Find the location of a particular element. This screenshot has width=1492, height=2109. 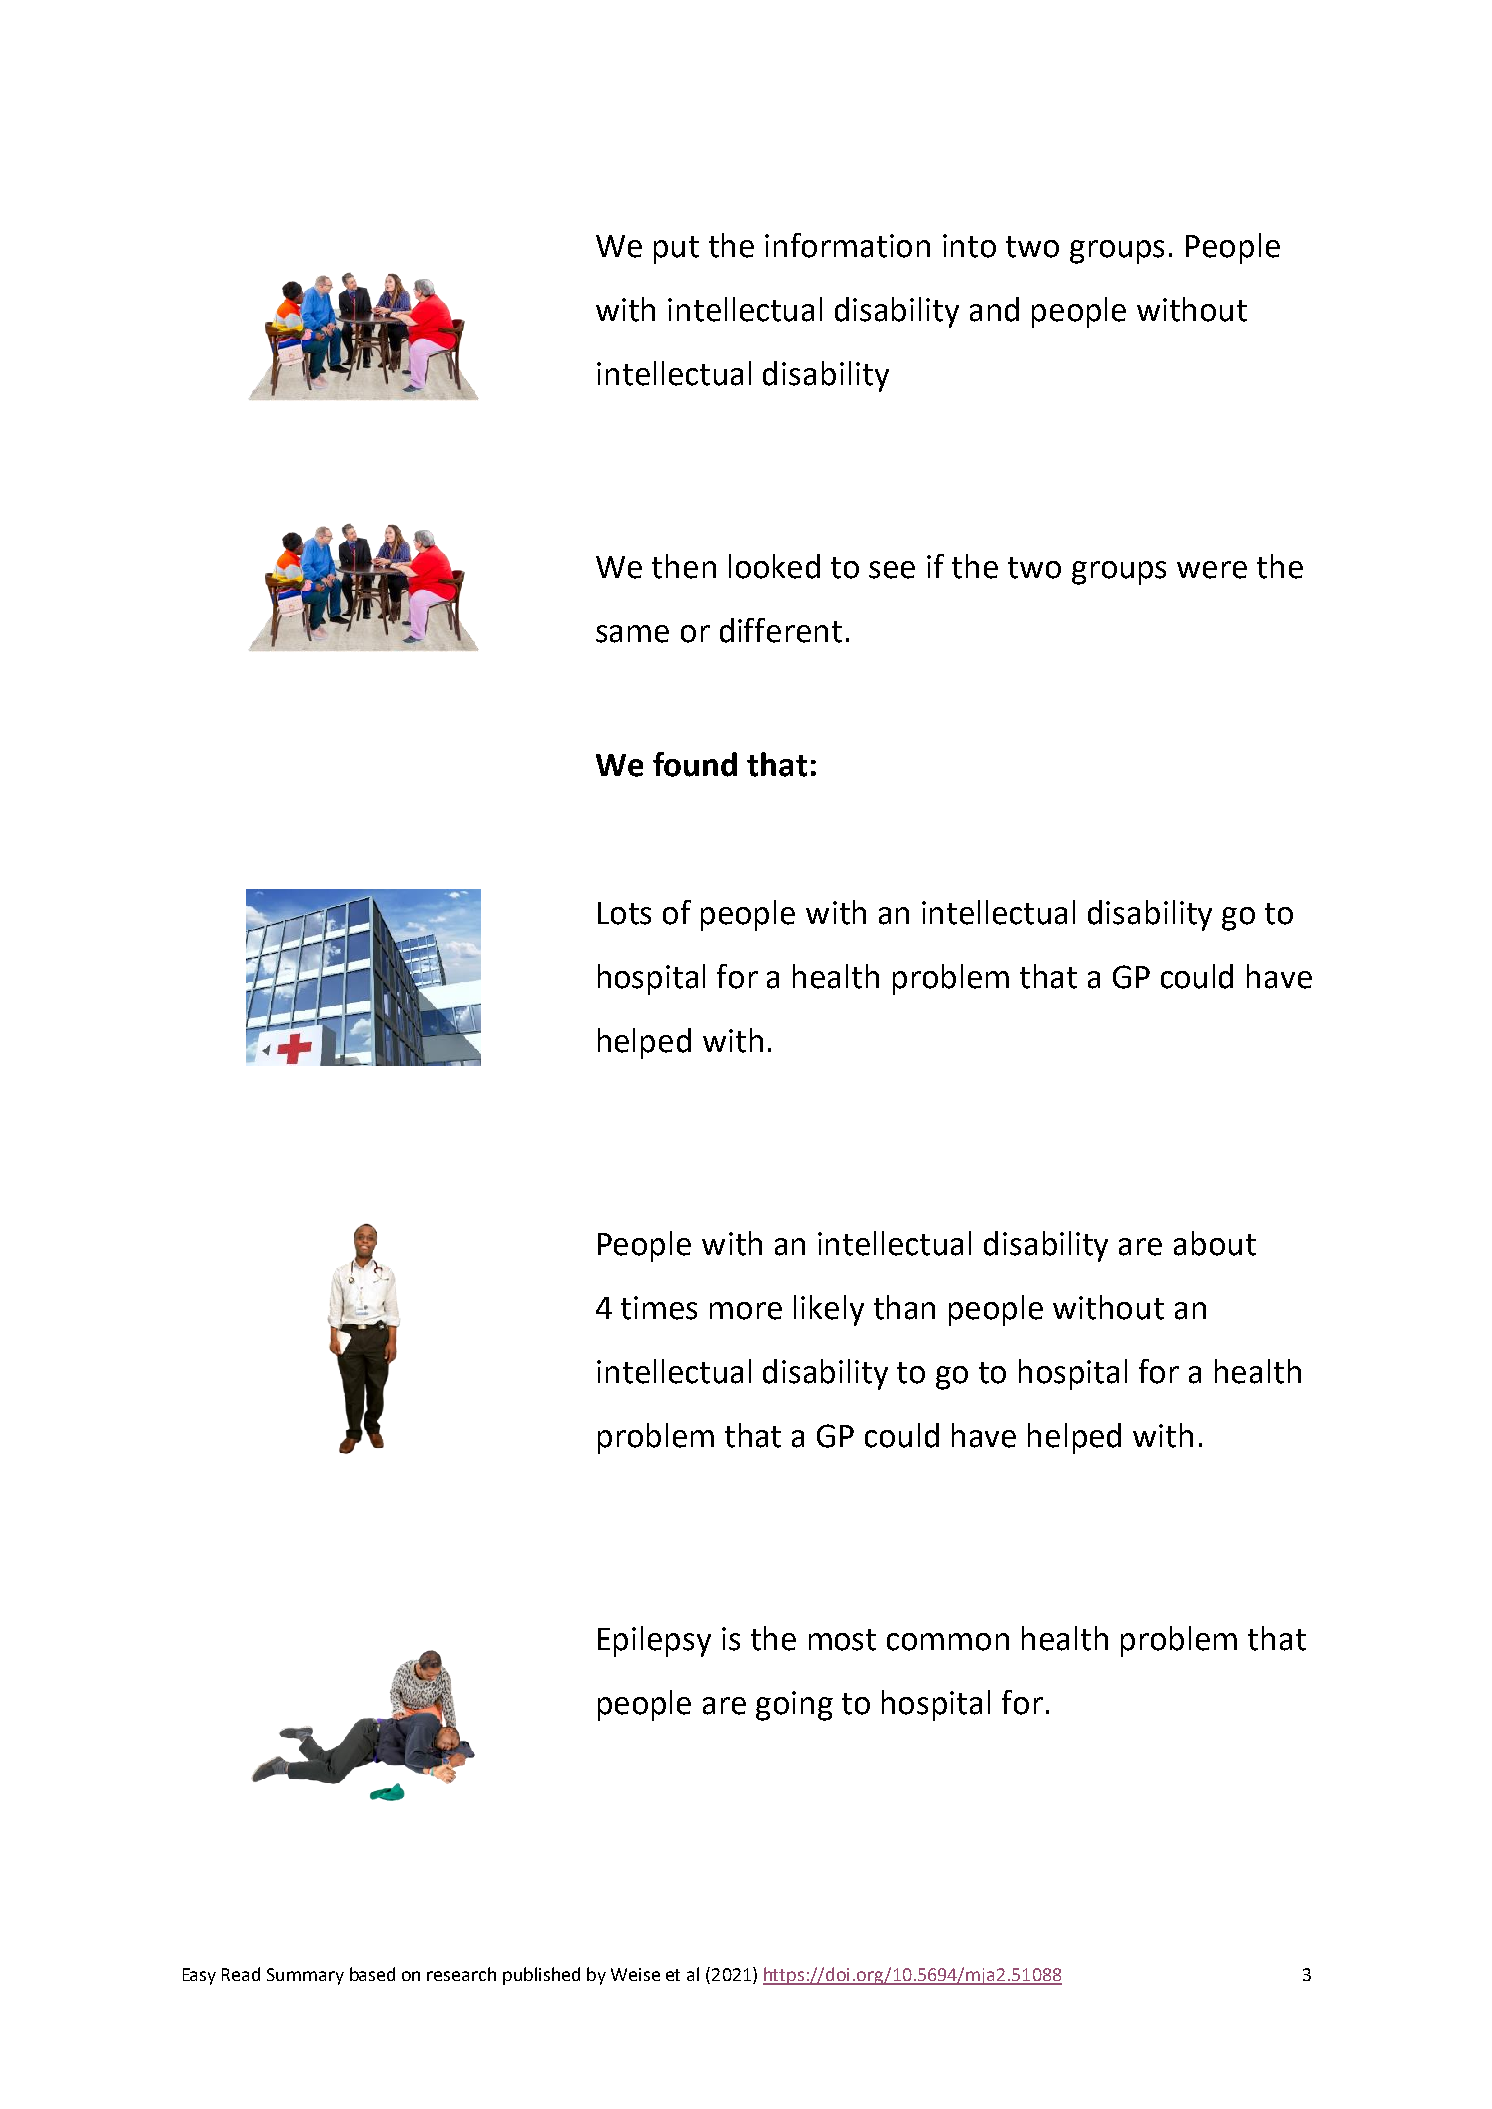

were is located at coordinates (1212, 570).
